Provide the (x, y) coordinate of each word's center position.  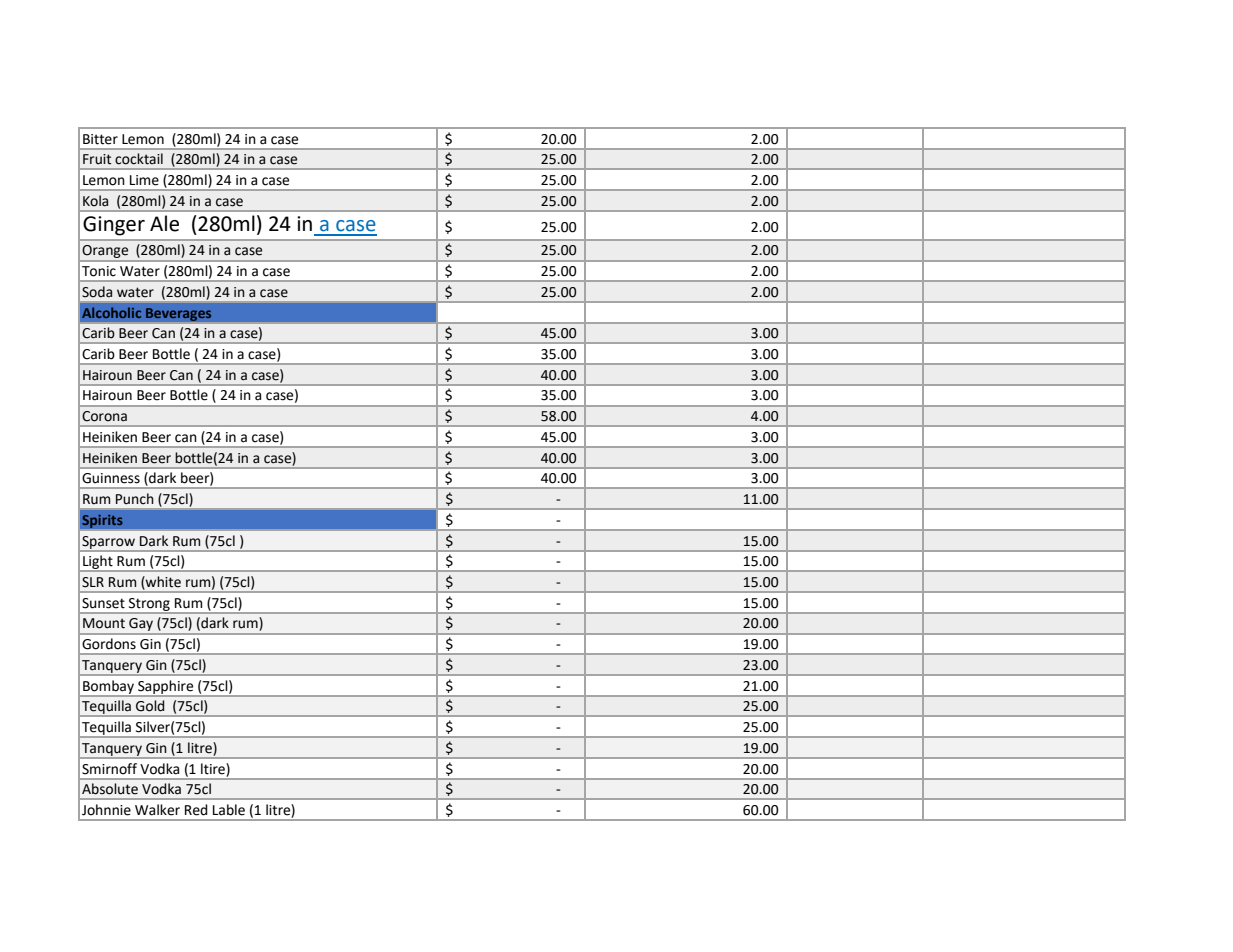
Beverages (178, 314)
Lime (144, 180)
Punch (135, 499)
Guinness (111, 478)
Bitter (100, 139)
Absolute (110, 788)
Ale (164, 223)
